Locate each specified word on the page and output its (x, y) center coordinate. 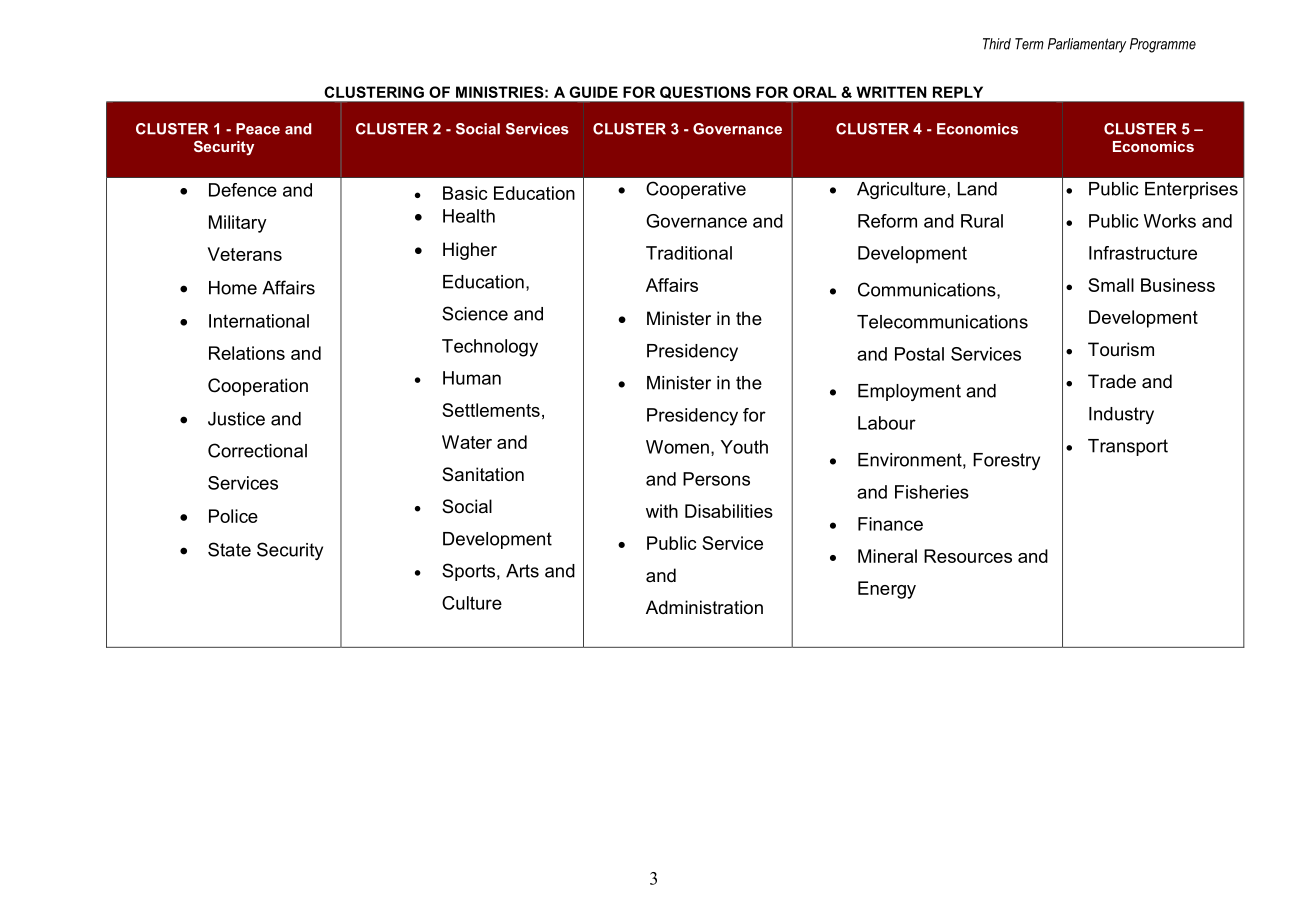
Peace (258, 129)
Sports (470, 572)
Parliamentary (1087, 45)
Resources (968, 556)
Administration (704, 607)
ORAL (815, 92)
